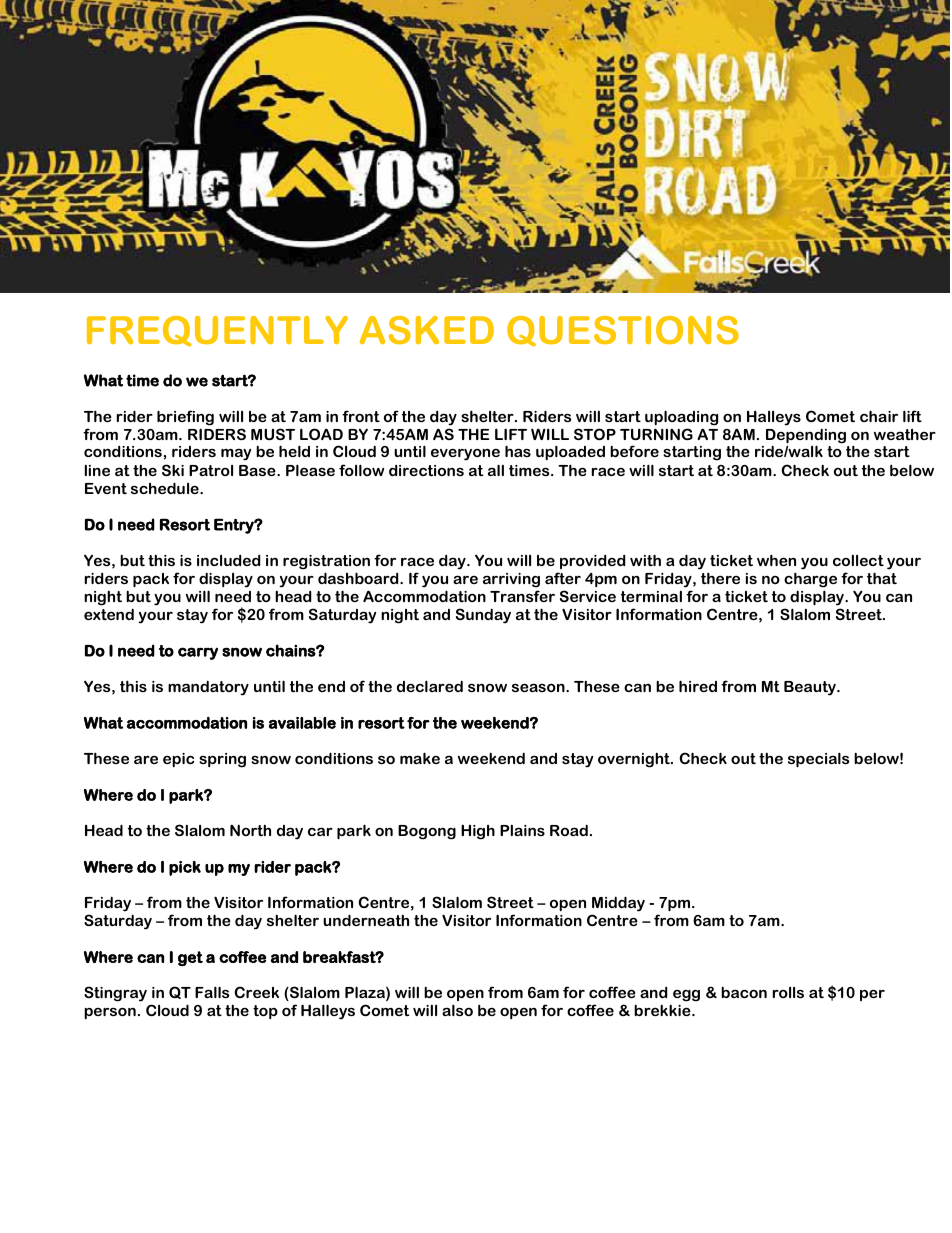 The image size is (952, 1233). Describe the element at coordinates (465, 454) in the page. I see `everyone` at that location.
